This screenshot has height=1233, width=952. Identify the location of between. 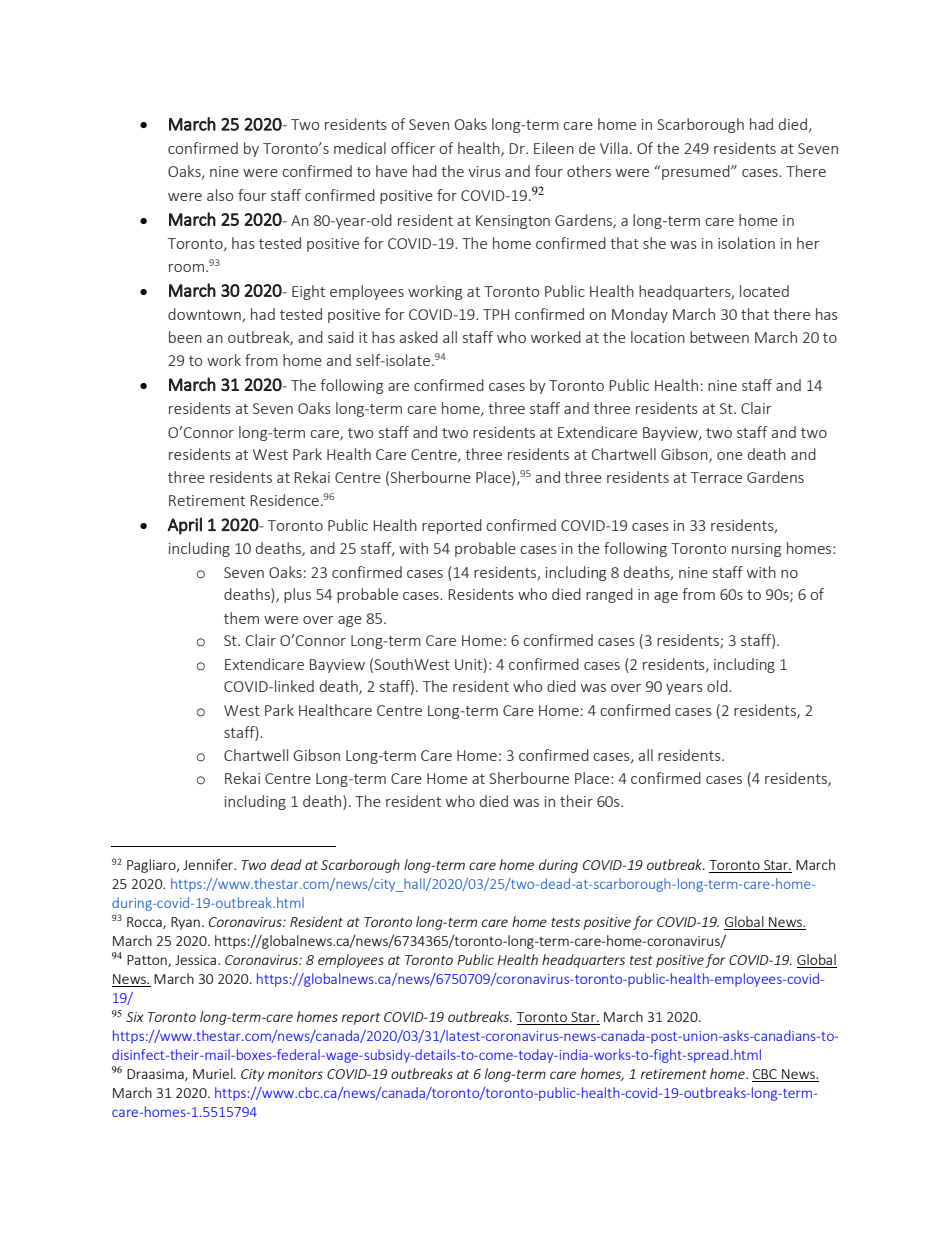
(719, 337).
